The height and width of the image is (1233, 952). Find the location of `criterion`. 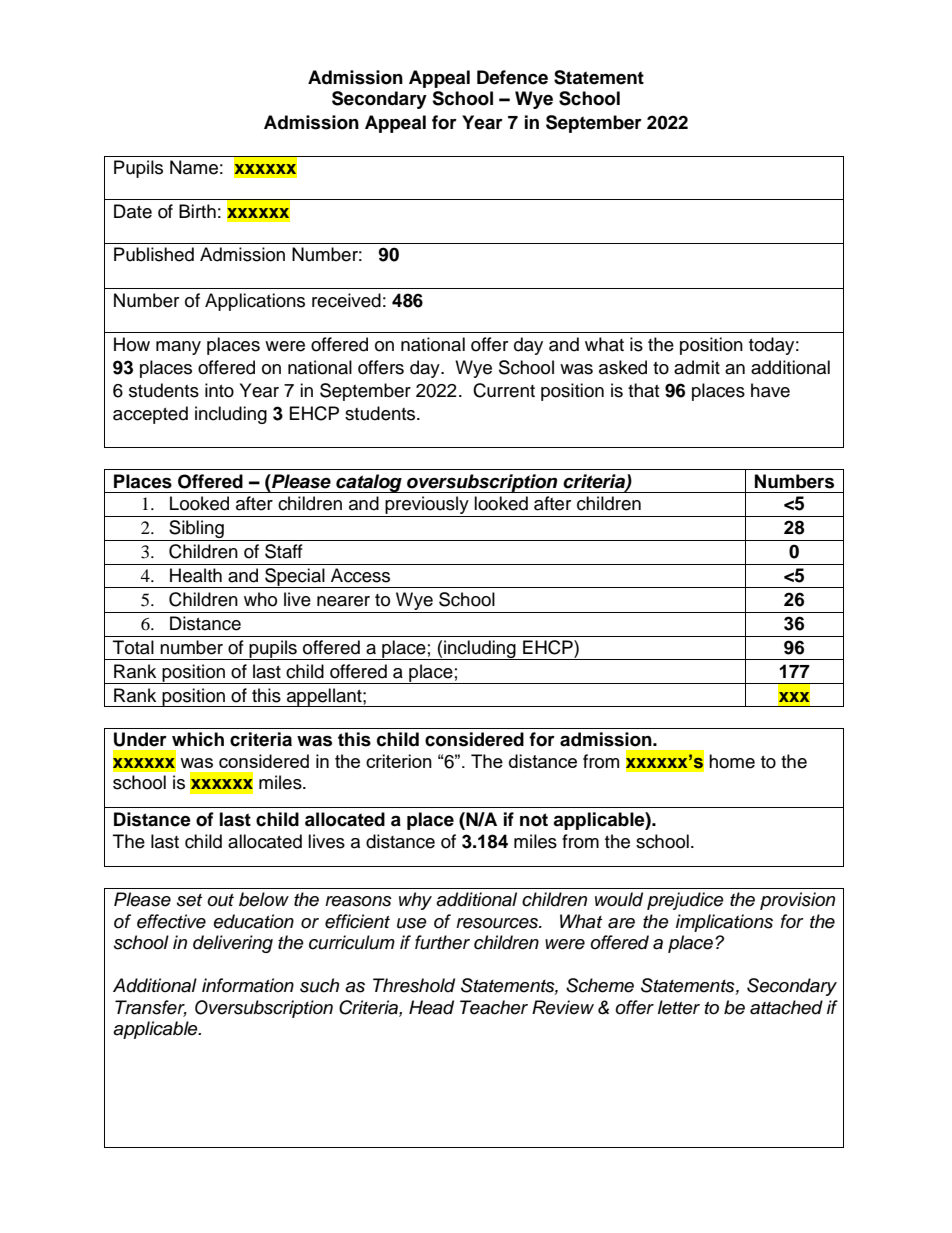

criterion is located at coordinates (399, 761).
